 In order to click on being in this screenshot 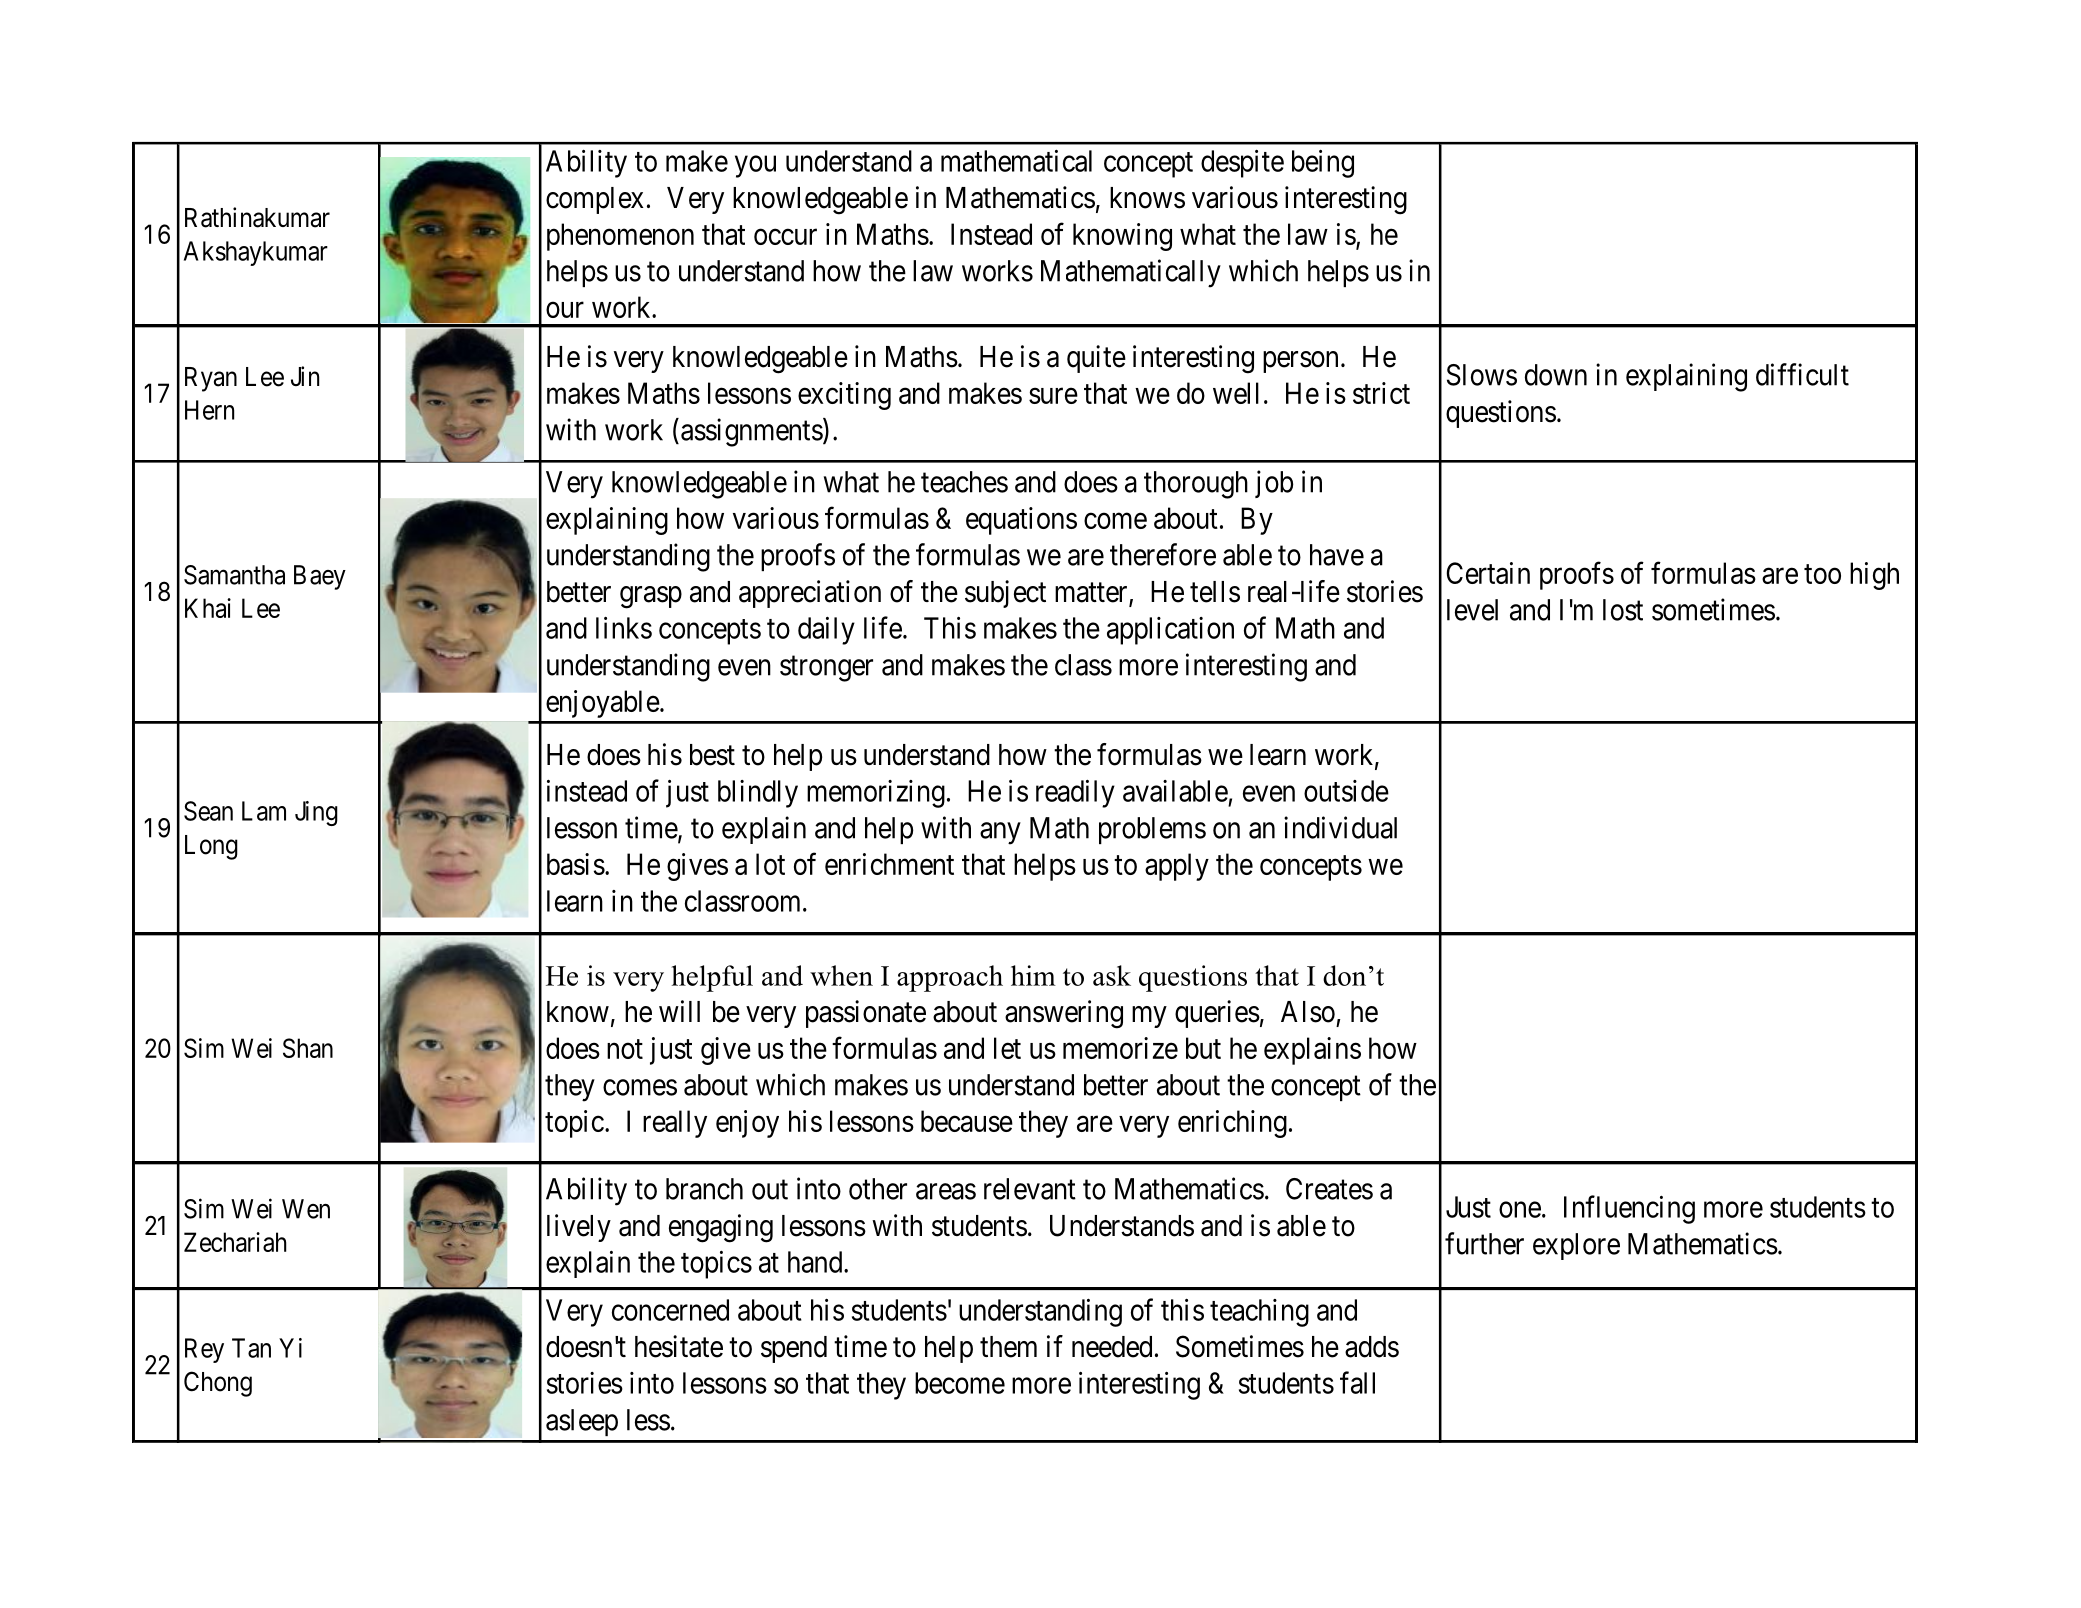, I will do `click(1323, 164)`.
